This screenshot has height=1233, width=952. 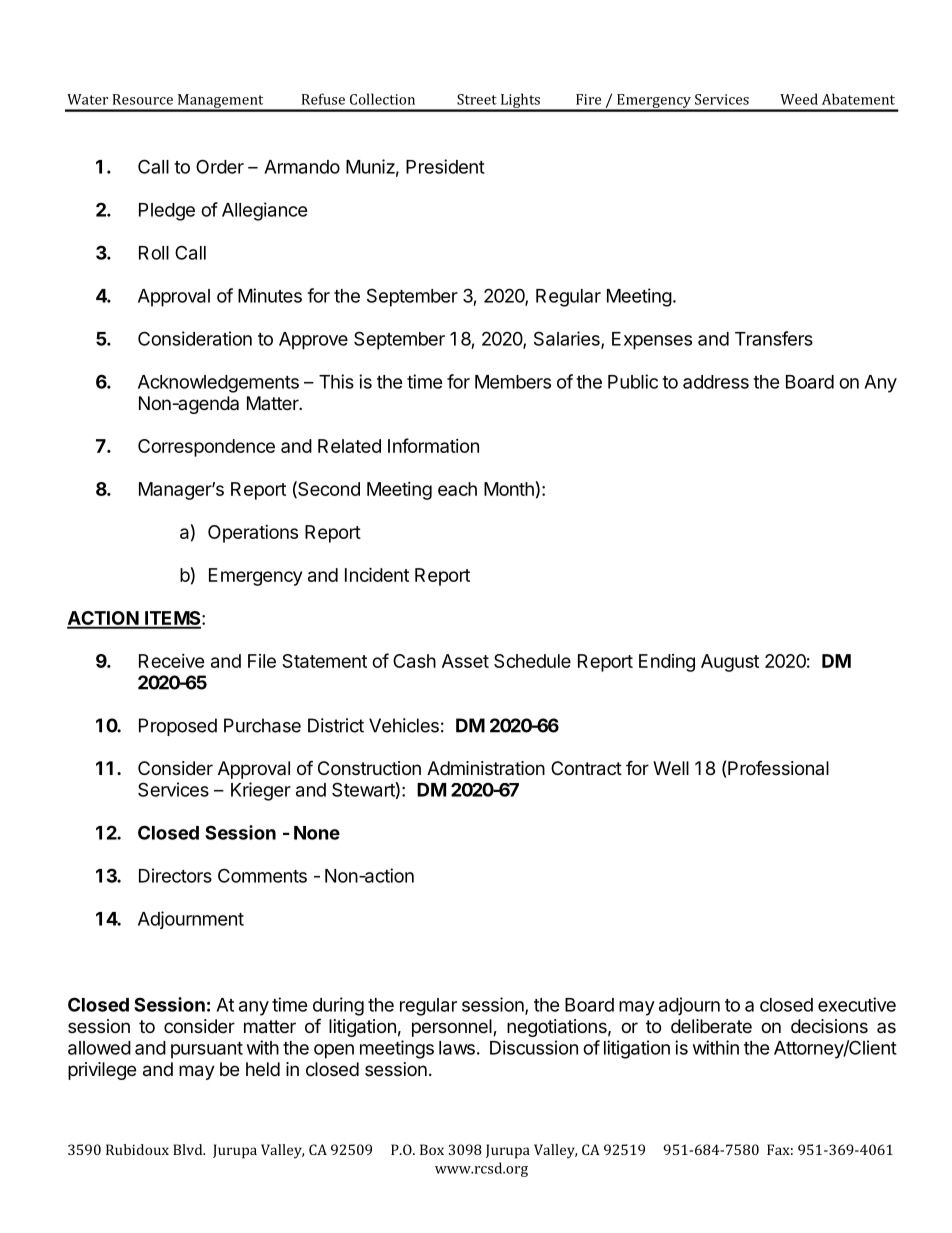 I want to click on Directors, so click(x=175, y=875).
